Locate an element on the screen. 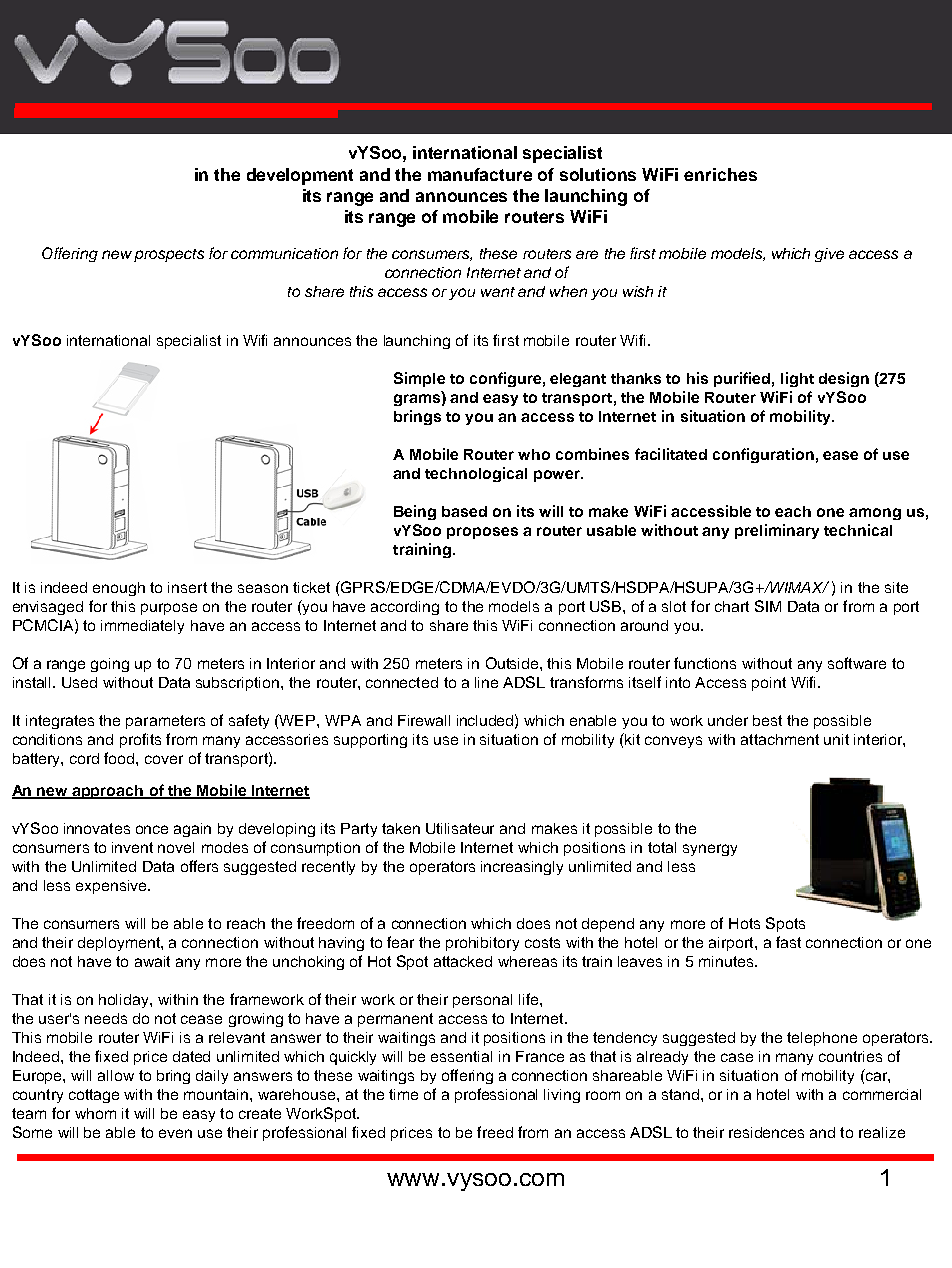 This screenshot has width=952, height=1268. prospects is located at coordinates (169, 255).
